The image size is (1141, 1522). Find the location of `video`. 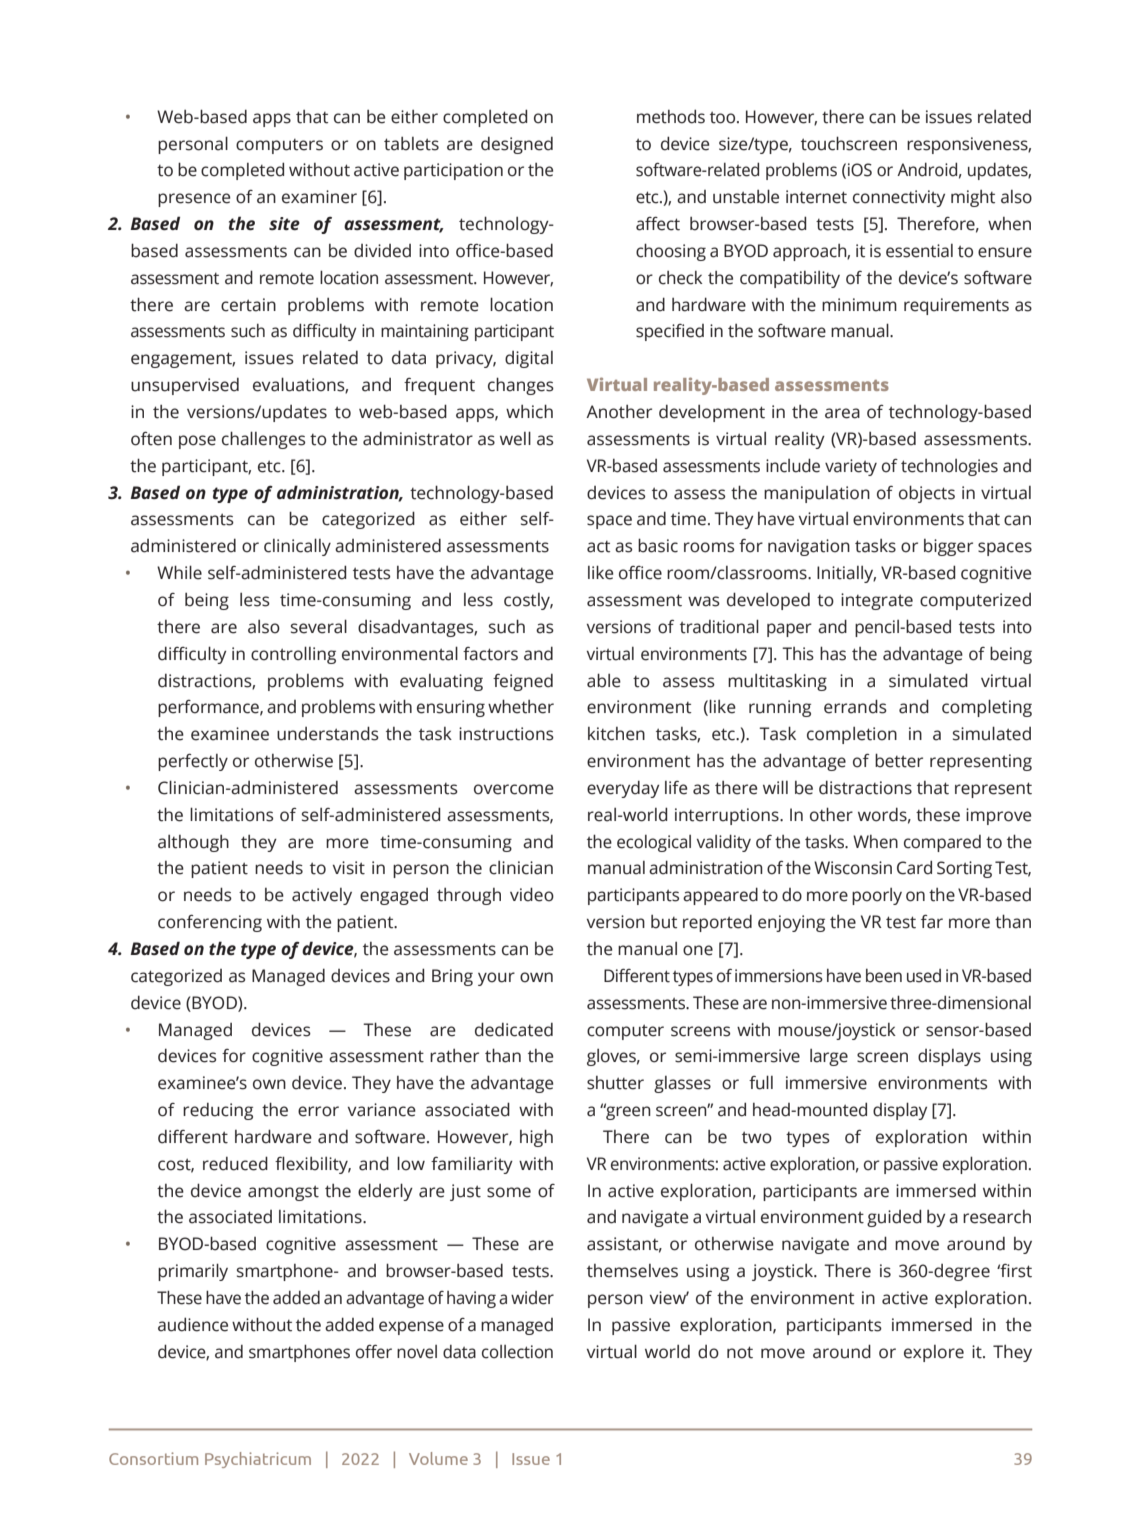

video is located at coordinates (532, 894).
